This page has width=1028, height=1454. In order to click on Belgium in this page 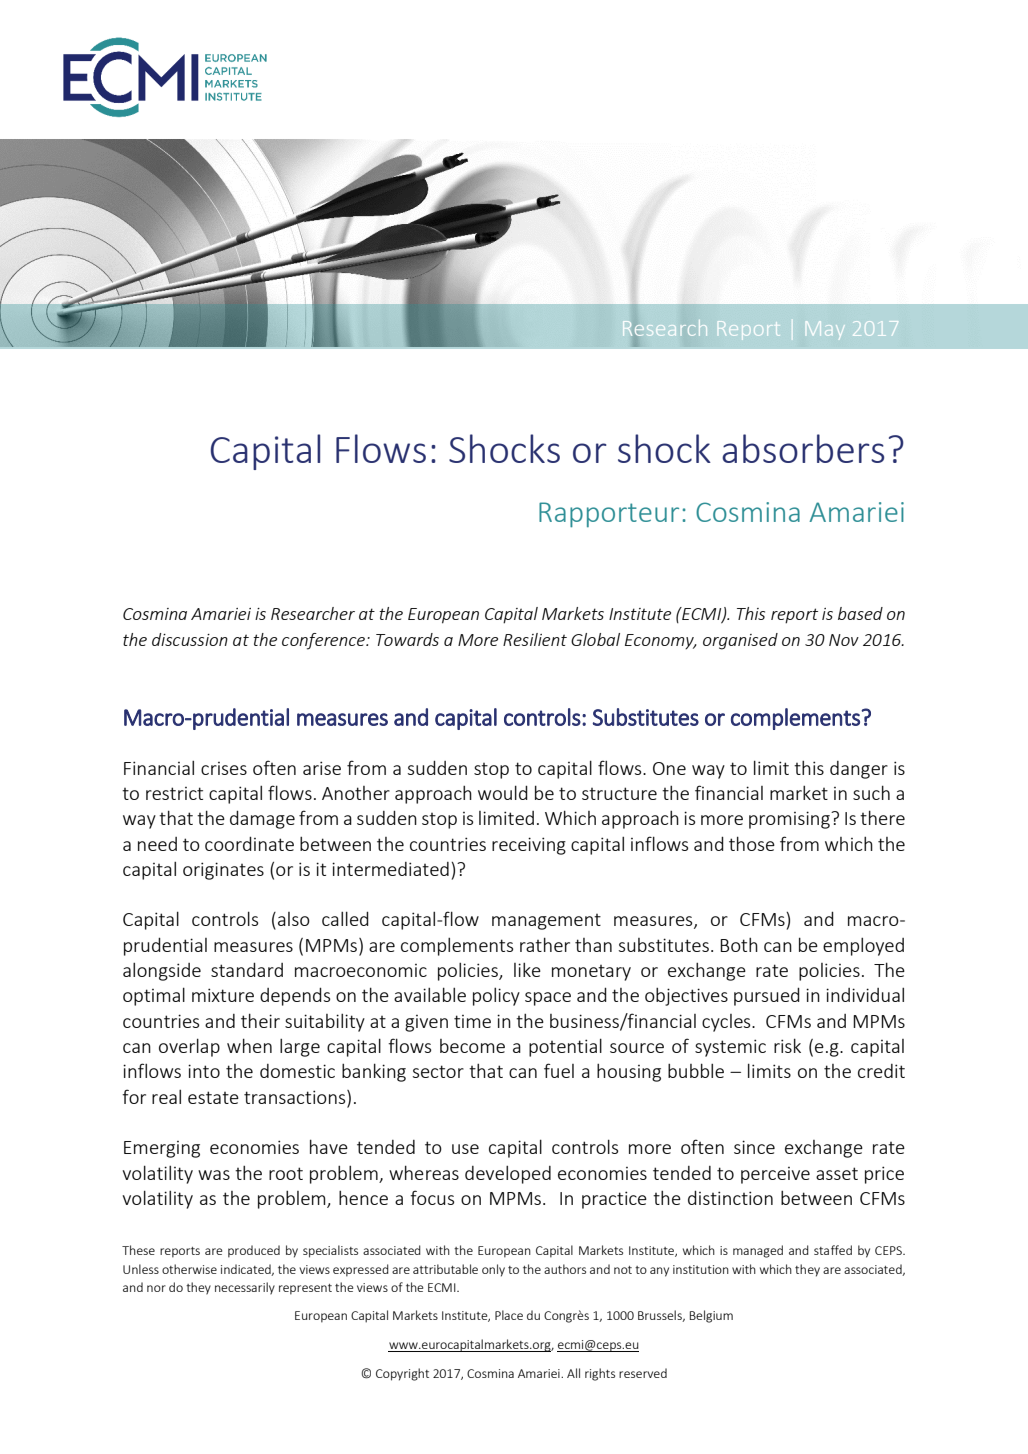, I will do `click(711, 1316)`.
